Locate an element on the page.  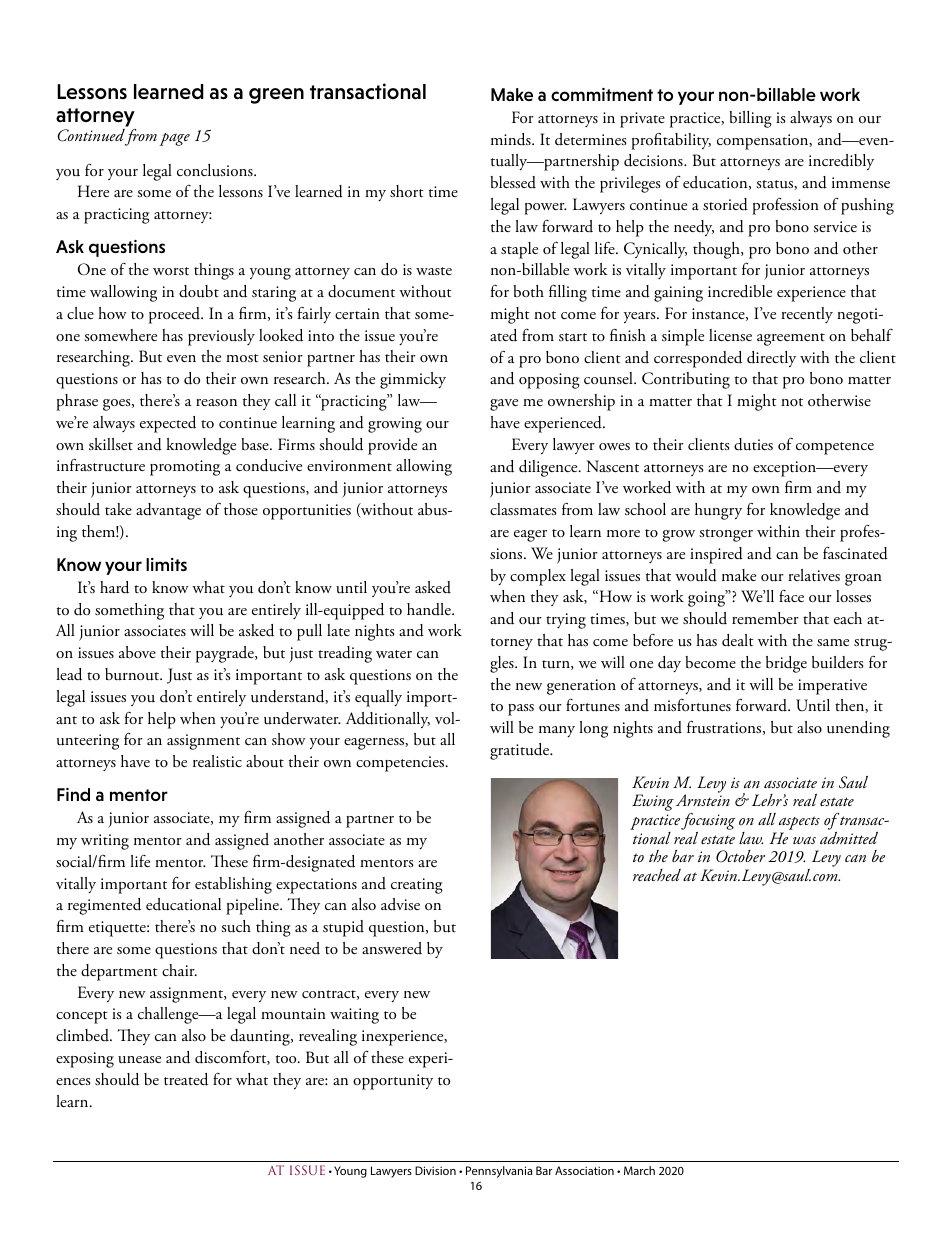
unease is located at coordinates (139, 1060).
